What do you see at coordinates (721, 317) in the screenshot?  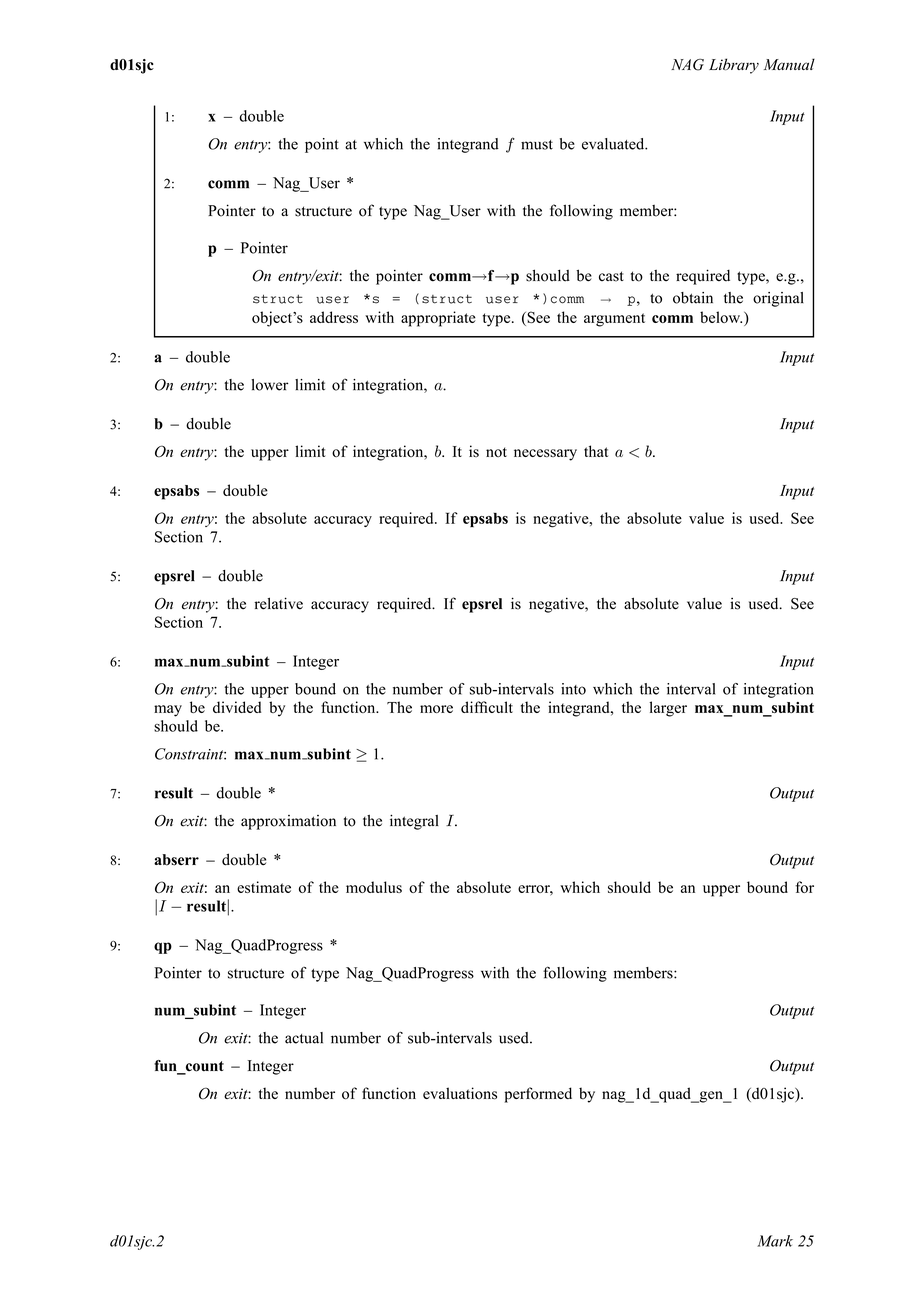 I see `below` at bounding box center [721, 317].
